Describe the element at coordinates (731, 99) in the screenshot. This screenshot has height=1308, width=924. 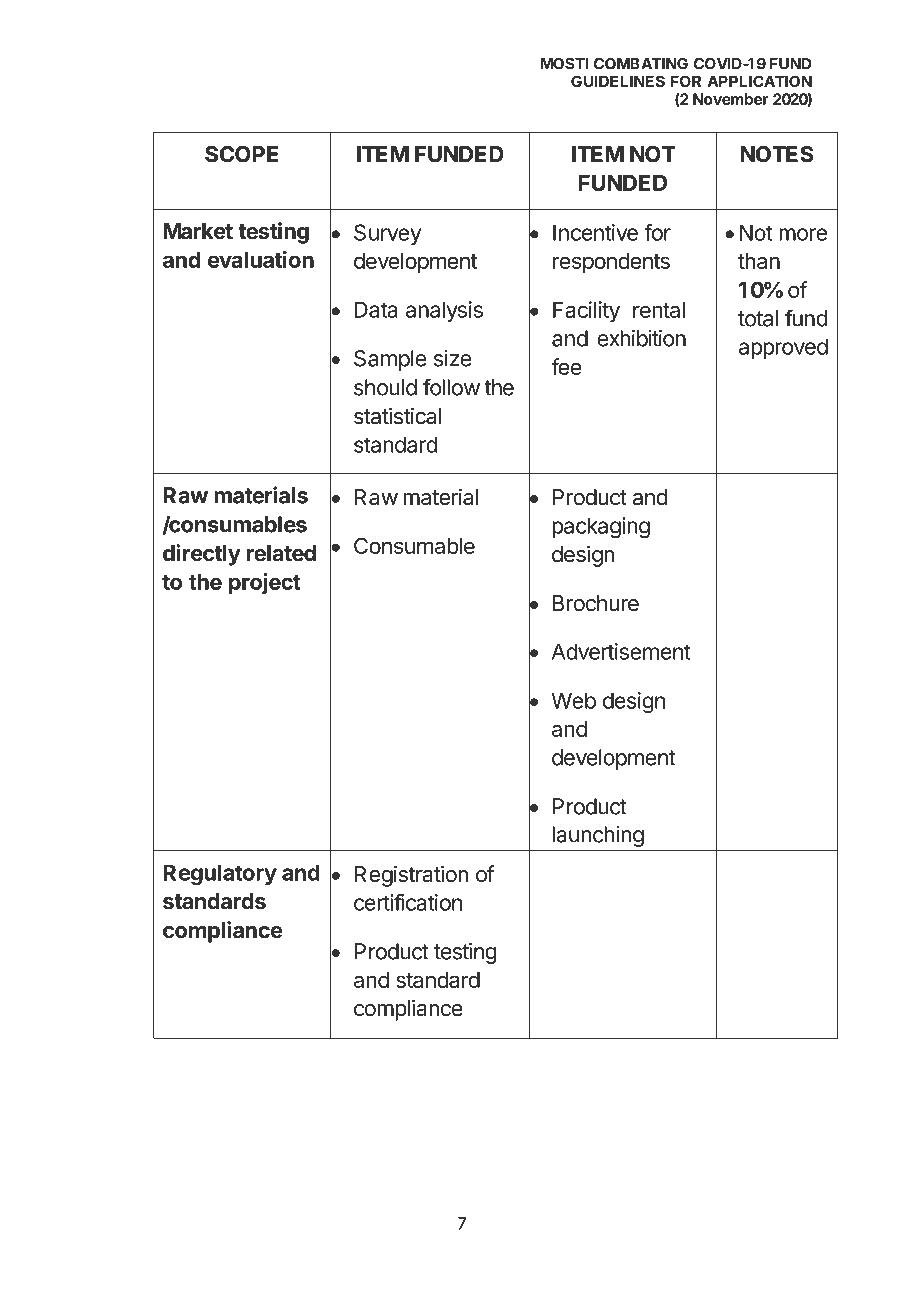
I see `November` at that location.
